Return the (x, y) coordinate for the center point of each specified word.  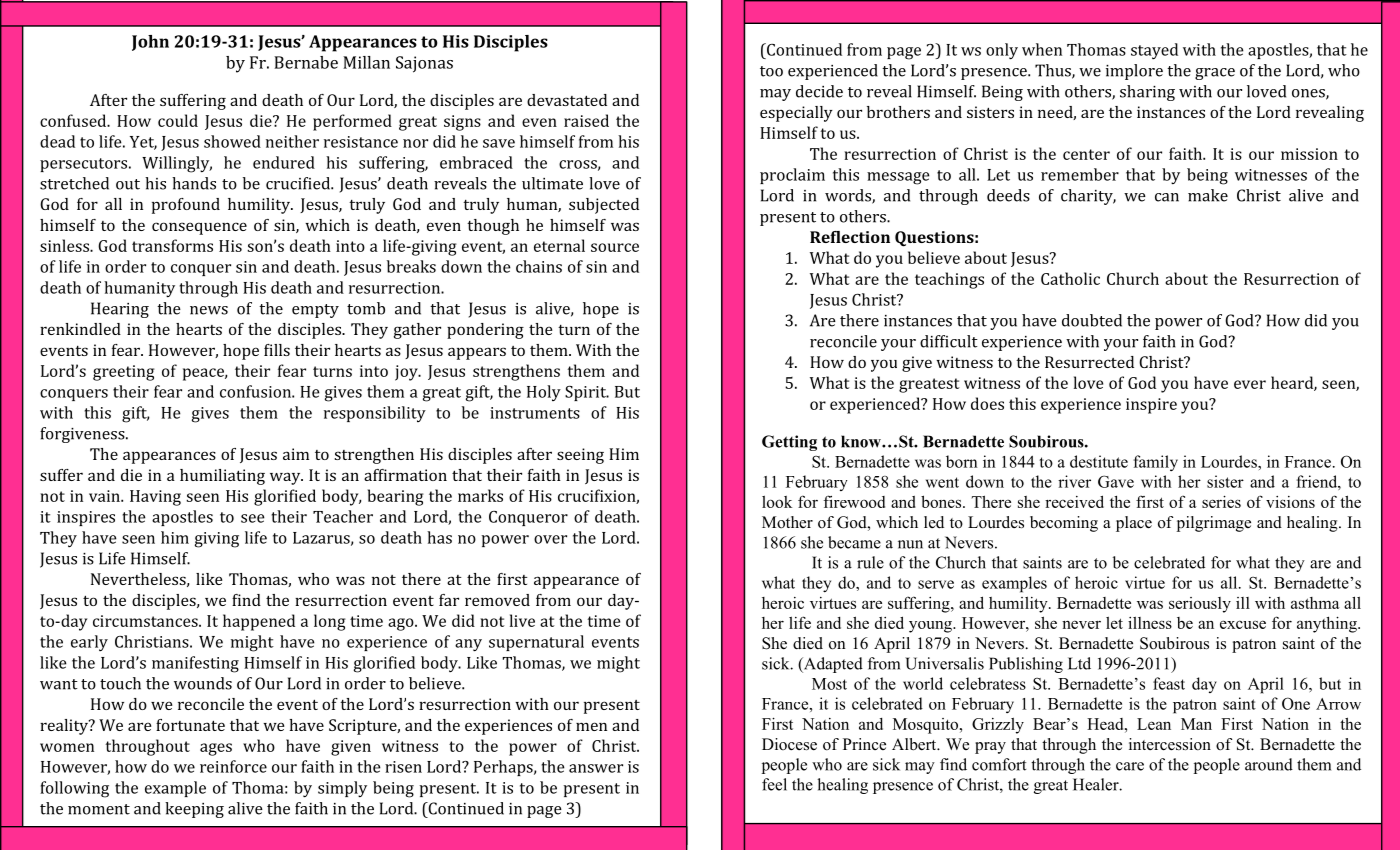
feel (774, 784)
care (1130, 766)
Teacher (343, 516)
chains (539, 266)
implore (1134, 72)
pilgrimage (1214, 524)
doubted (1092, 320)
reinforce (233, 766)
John (150, 43)
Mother (787, 522)
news (209, 310)
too (771, 71)
